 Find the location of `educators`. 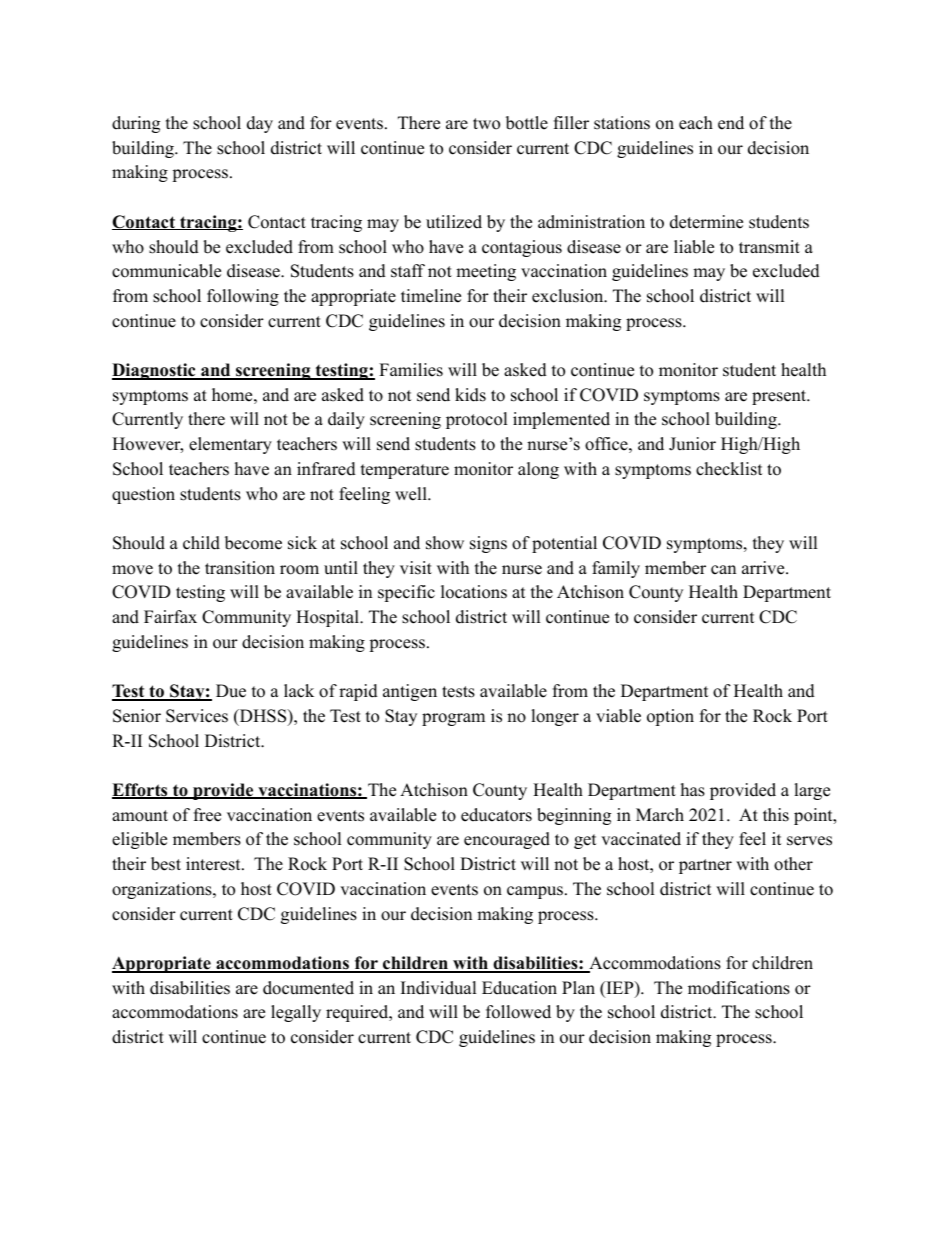

educators is located at coordinates (496, 815).
